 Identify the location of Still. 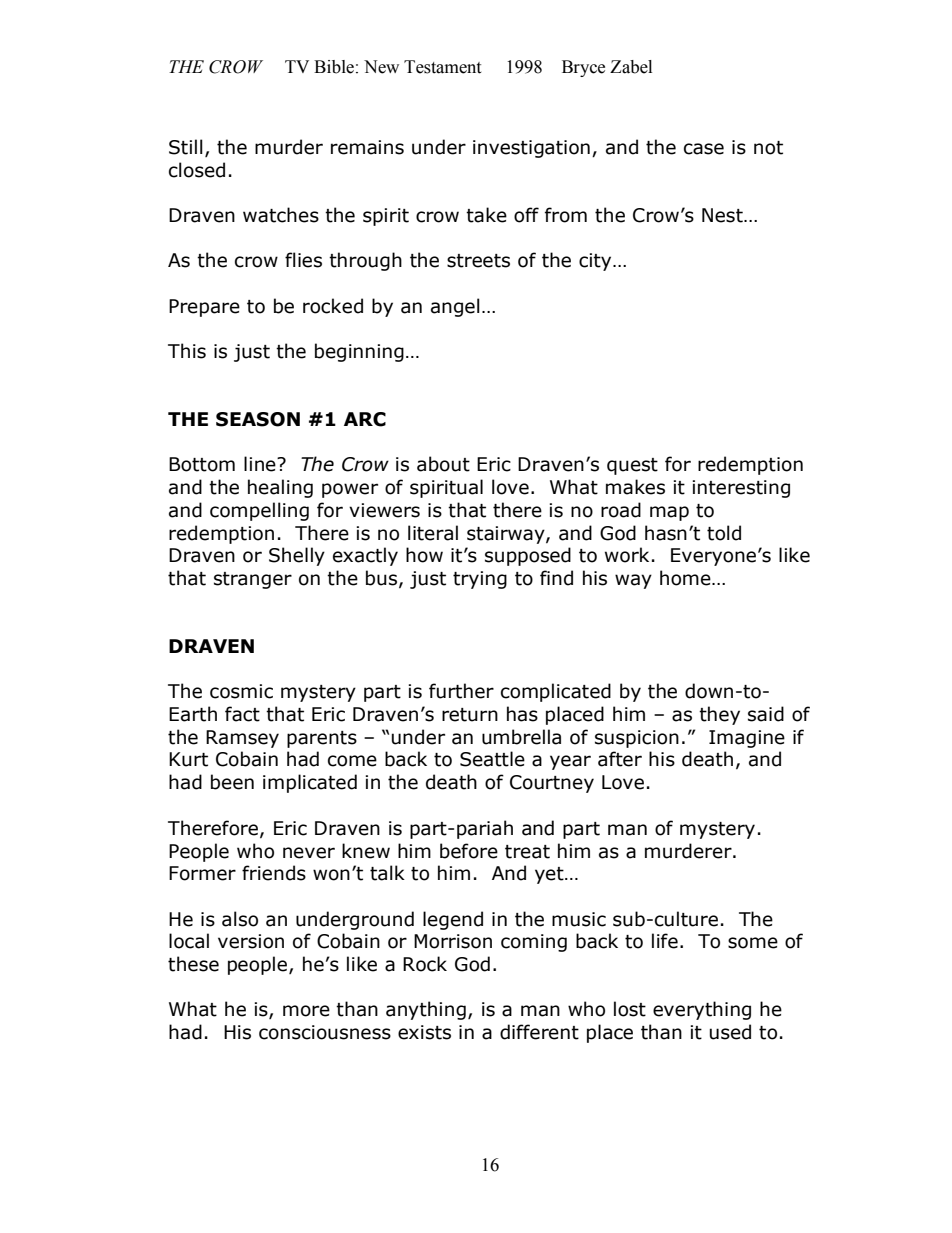
(186, 147).
